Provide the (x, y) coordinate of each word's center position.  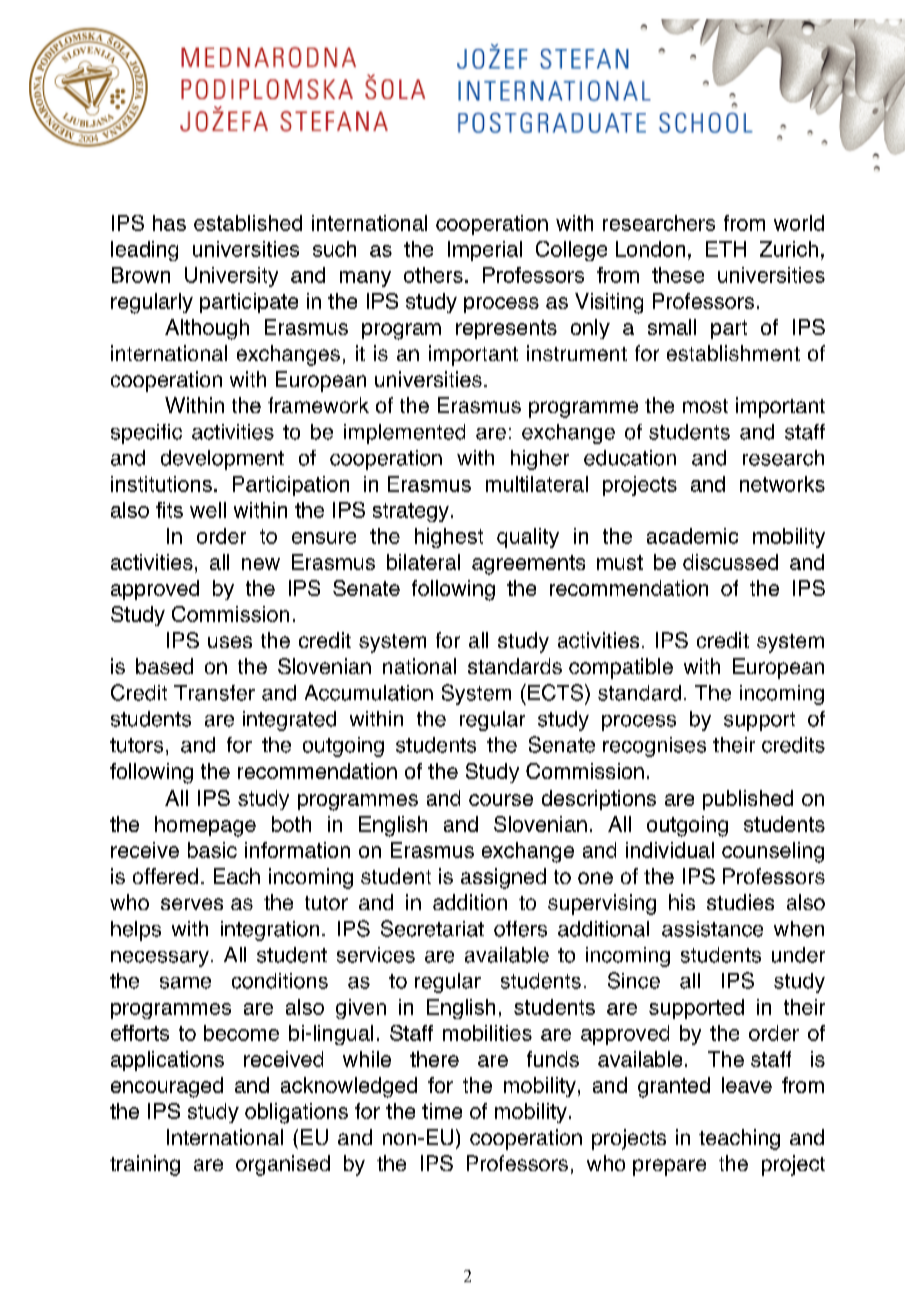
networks (782, 484)
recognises (654, 747)
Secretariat (432, 928)
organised (283, 1165)
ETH (726, 249)
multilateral (537, 484)
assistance (712, 929)
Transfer (214, 693)
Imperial (485, 251)
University (231, 277)
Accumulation (369, 693)
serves (192, 904)
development (222, 460)
